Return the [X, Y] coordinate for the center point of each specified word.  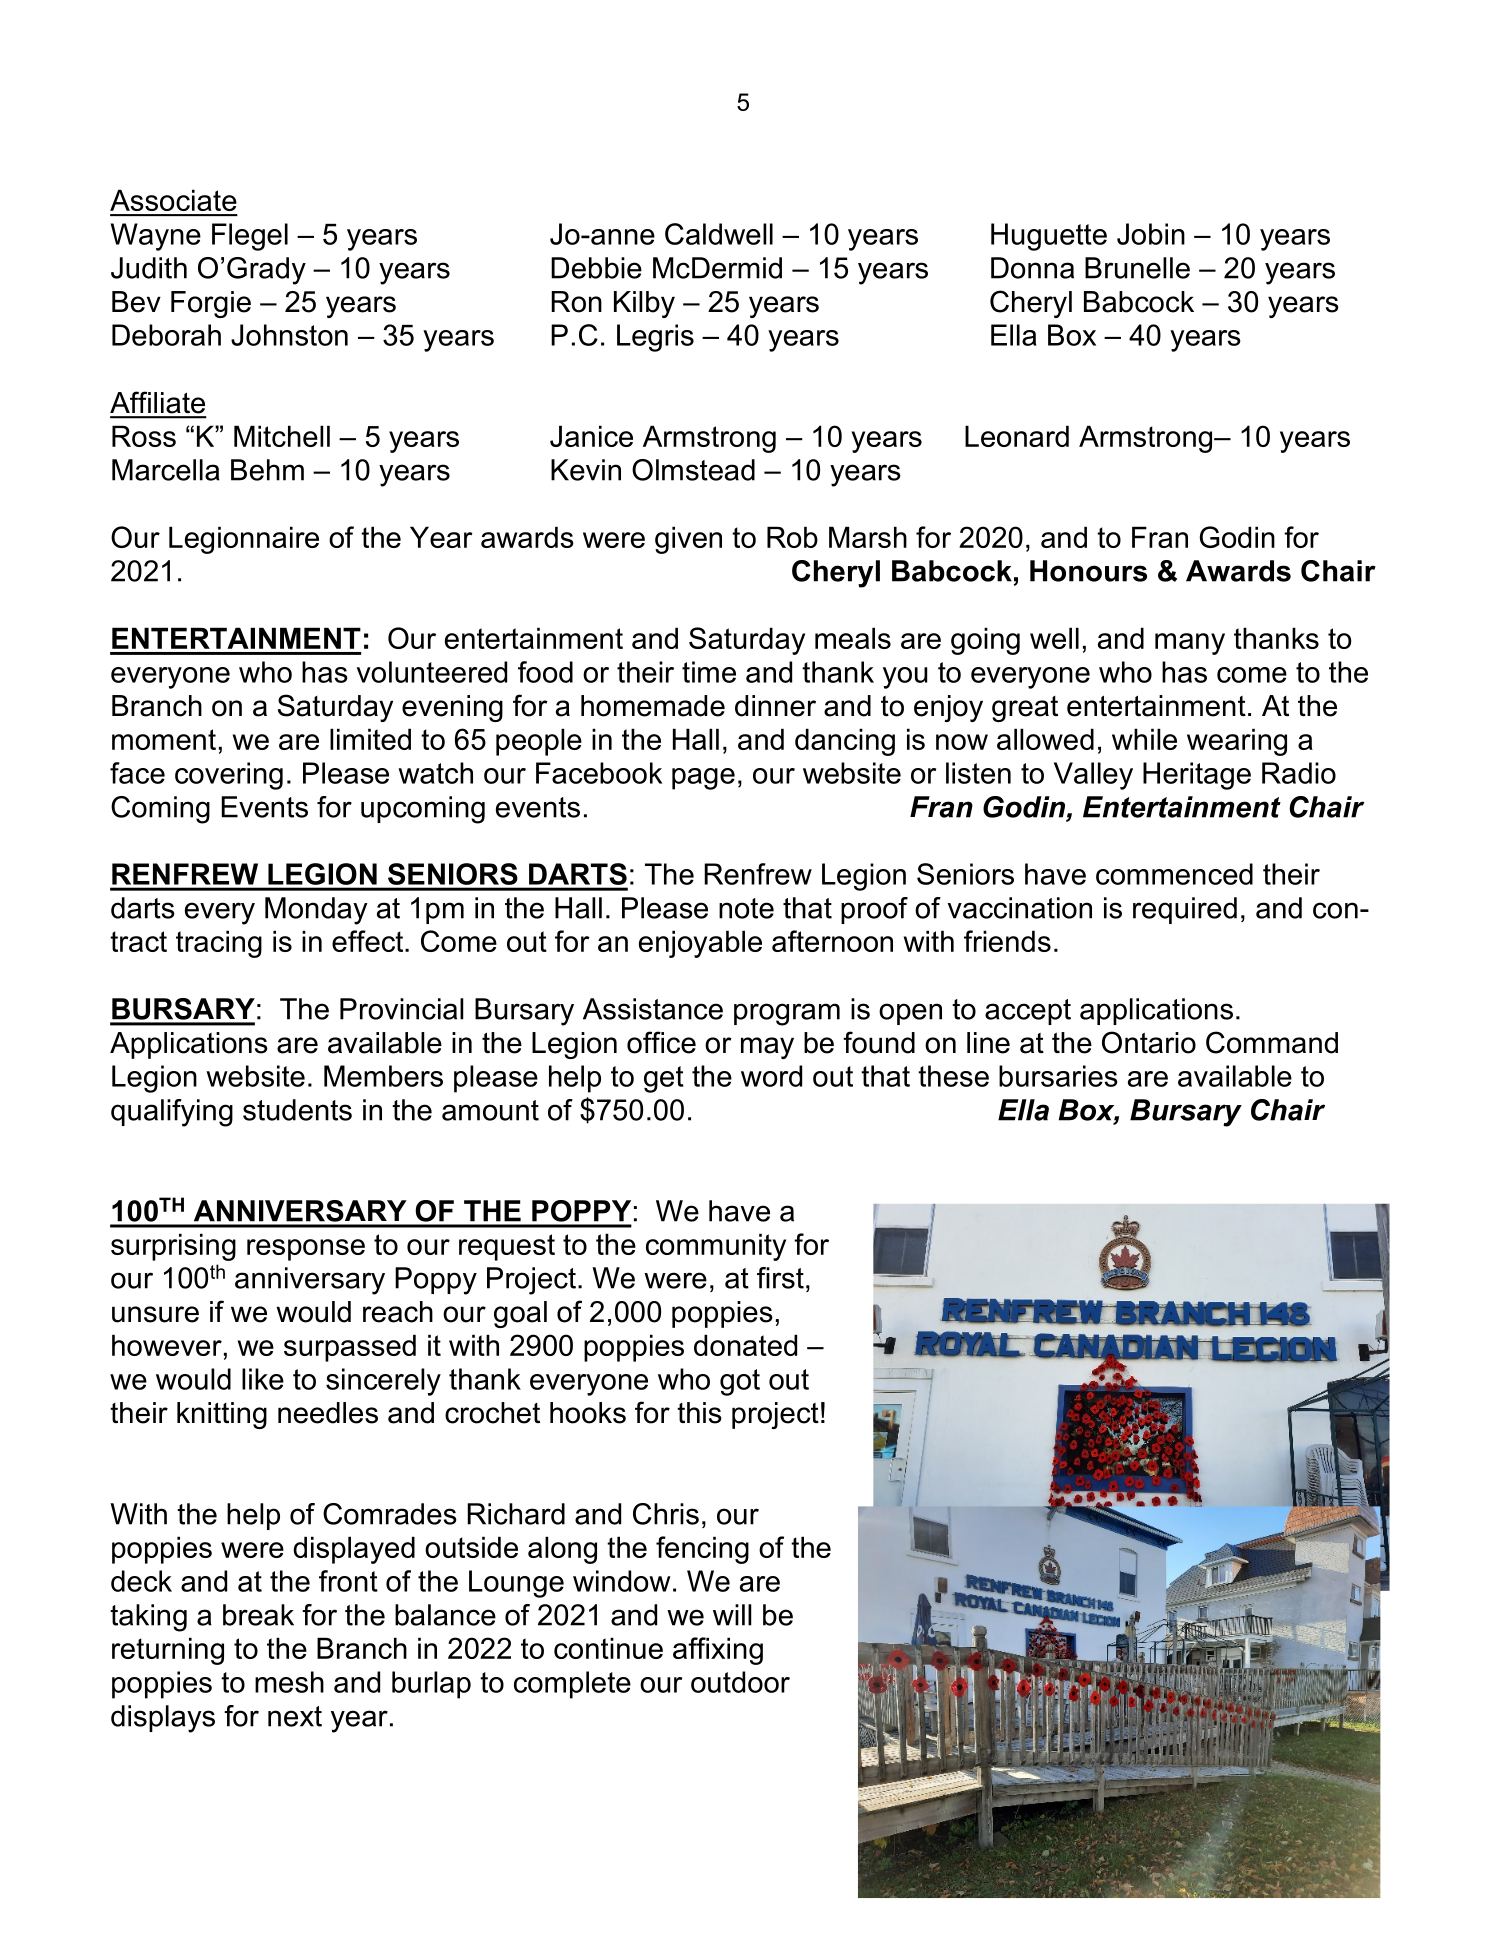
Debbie [596, 268]
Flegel [250, 237]
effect [369, 941]
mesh [289, 1682]
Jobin [1151, 234]
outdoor [740, 1682]
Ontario [1149, 1042]
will [732, 1615]
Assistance [653, 1009]
